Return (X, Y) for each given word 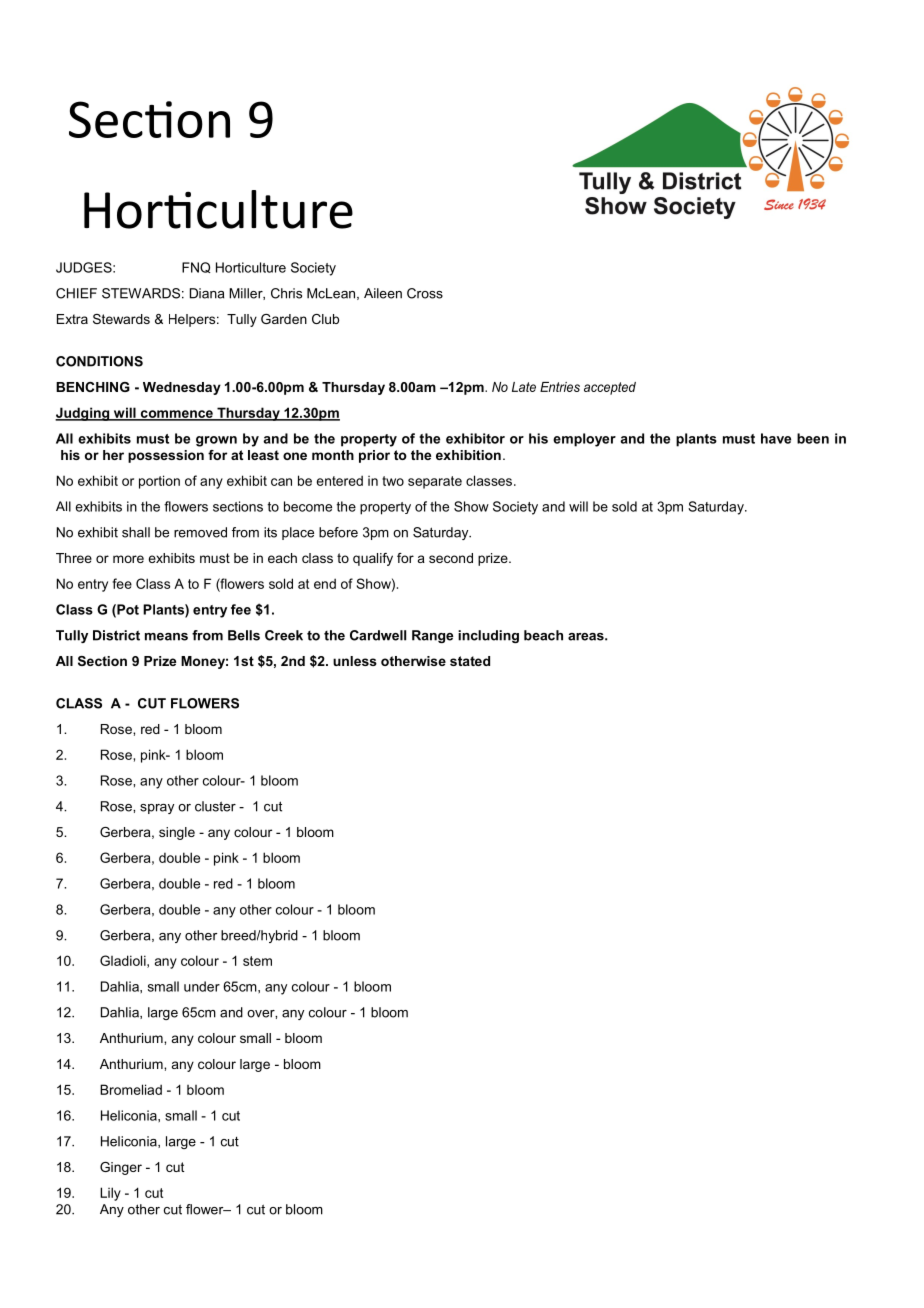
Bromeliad (131, 1089)
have (776, 438)
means (166, 637)
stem (257, 961)
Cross (425, 293)
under (202, 986)
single (177, 833)
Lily (110, 1194)
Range (432, 636)
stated (470, 661)
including (488, 636)
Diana (207, 293)
